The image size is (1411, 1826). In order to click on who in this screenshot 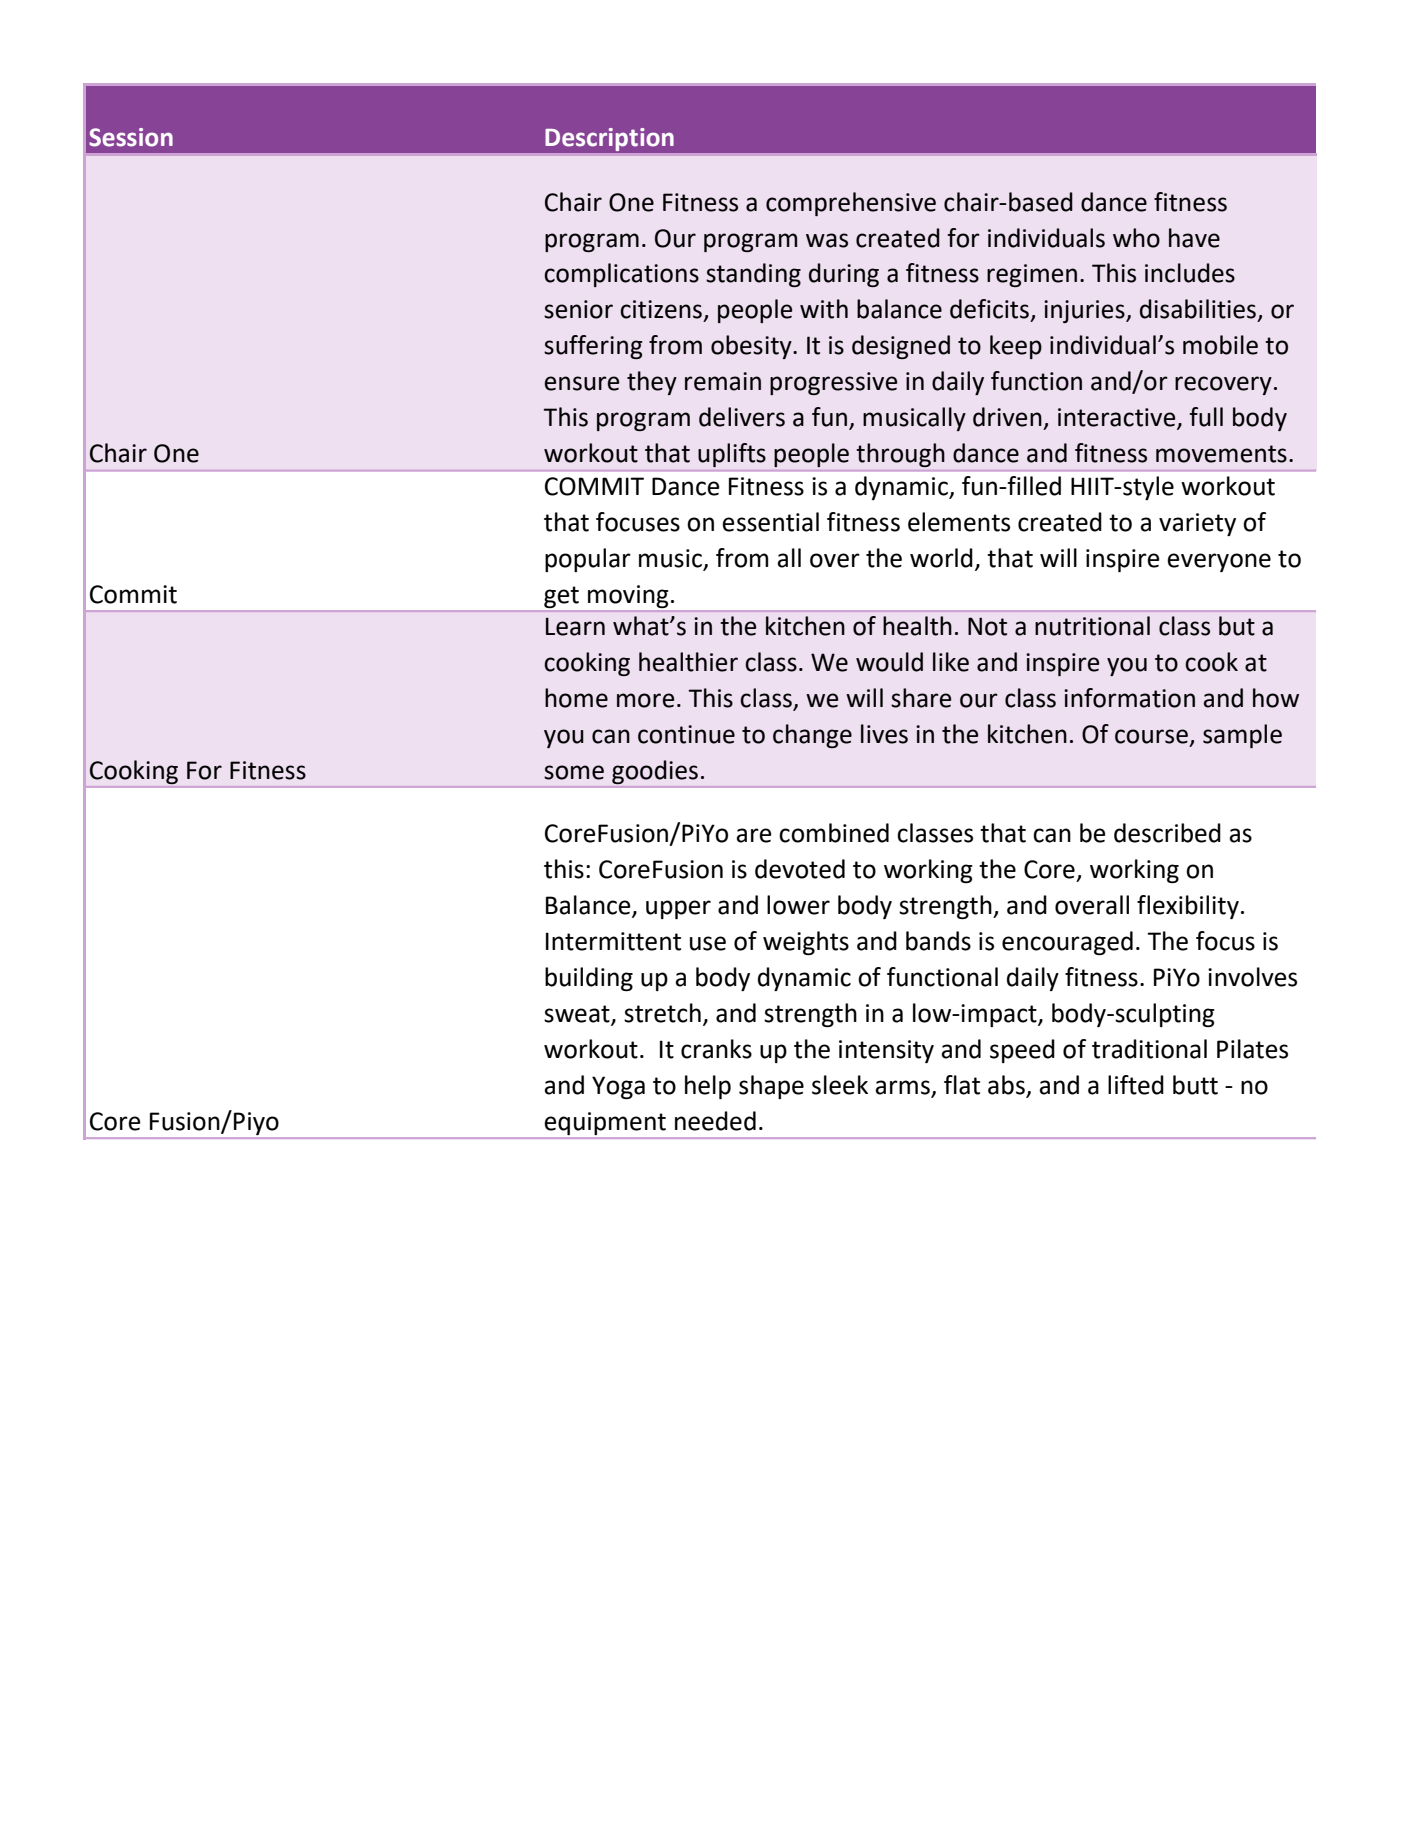, I will do `click(1136, 238)`.
